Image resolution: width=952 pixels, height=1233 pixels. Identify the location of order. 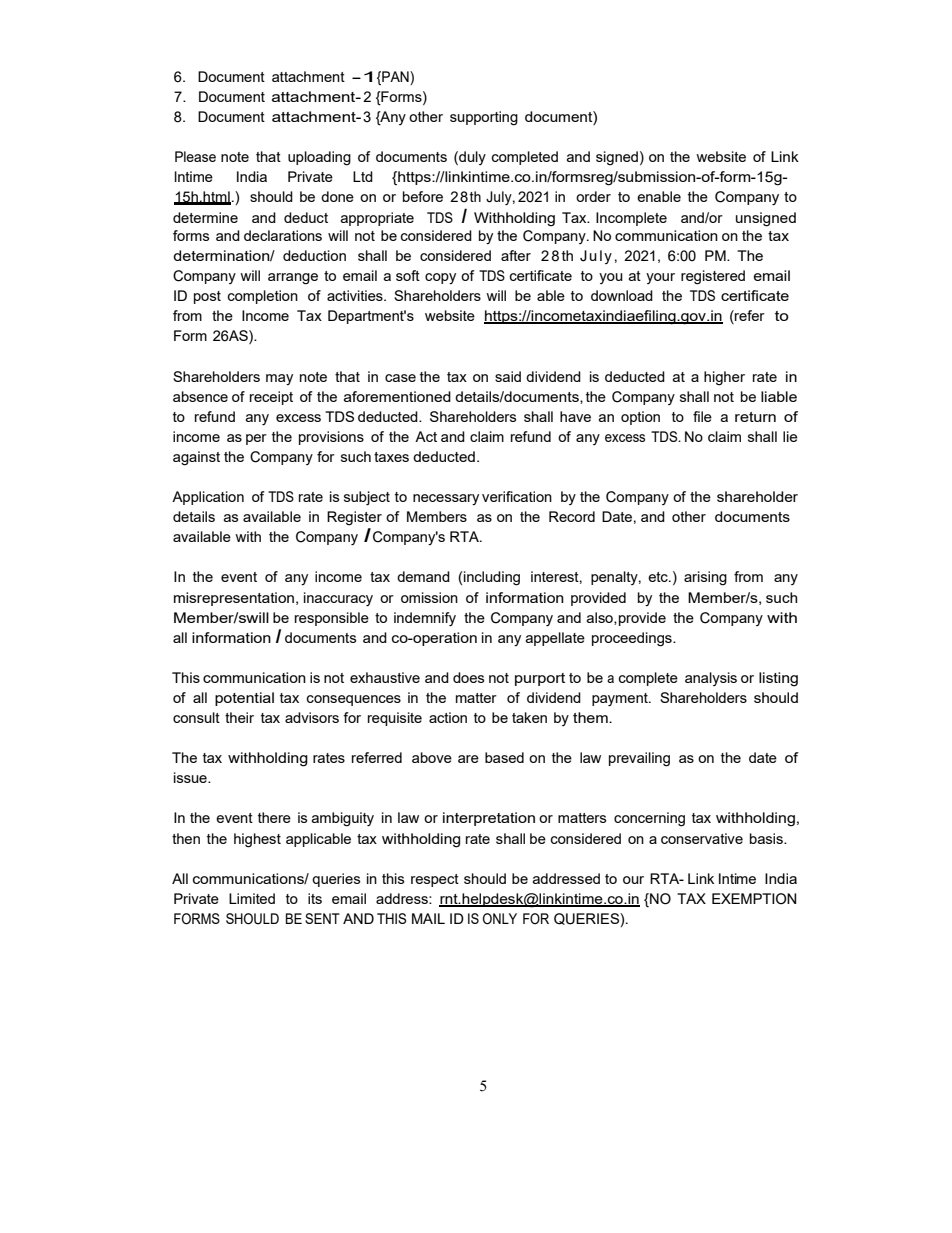
(593, 196).
